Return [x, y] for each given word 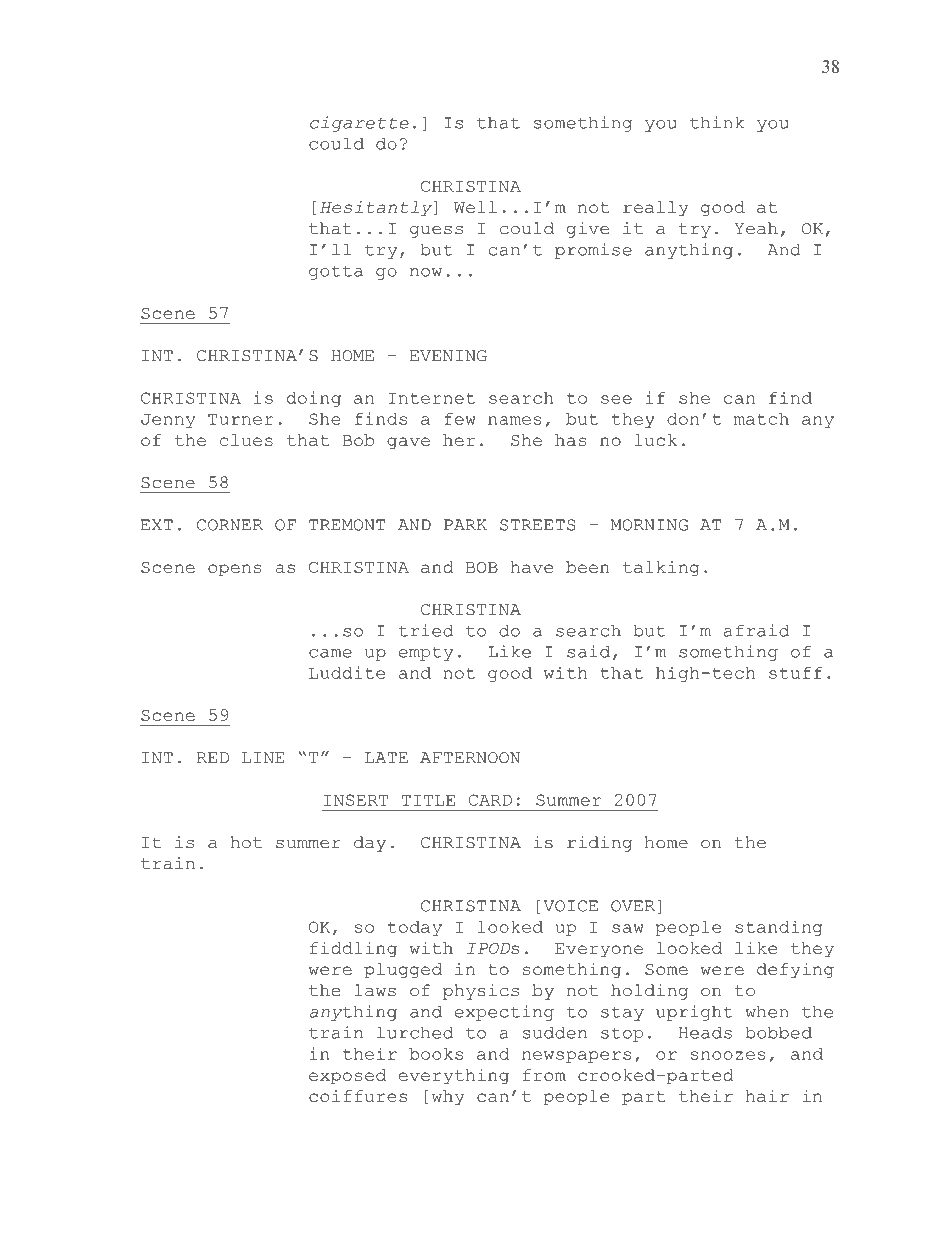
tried [426, 630]
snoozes [728, 1055]
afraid [756, 630]
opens [235, 570]
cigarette [359, 124]
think [717, 122]
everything [454, 1077]
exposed [347, 1077]
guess [436, 232]
